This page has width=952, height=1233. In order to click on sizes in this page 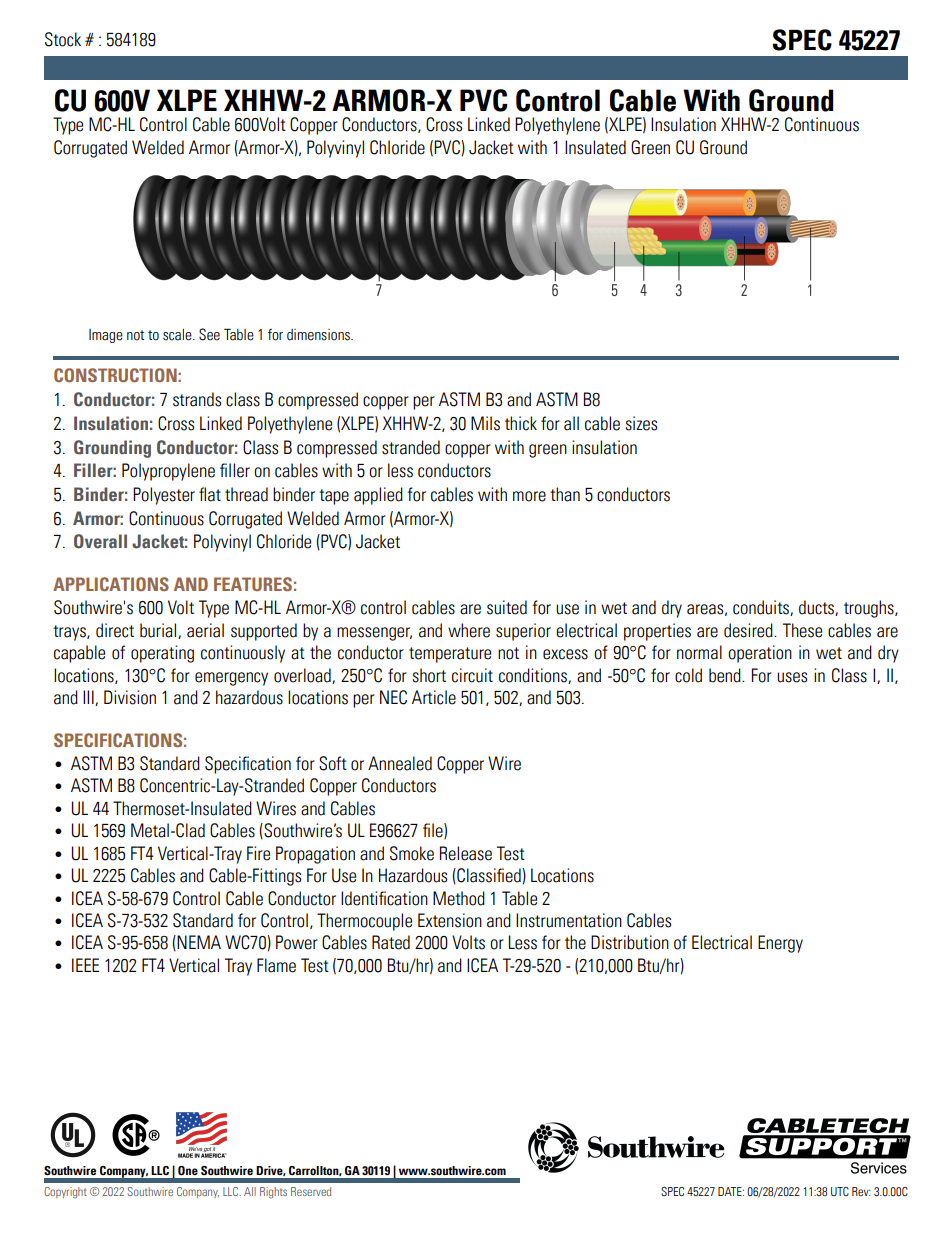, I will do `click(641, 423)`.
